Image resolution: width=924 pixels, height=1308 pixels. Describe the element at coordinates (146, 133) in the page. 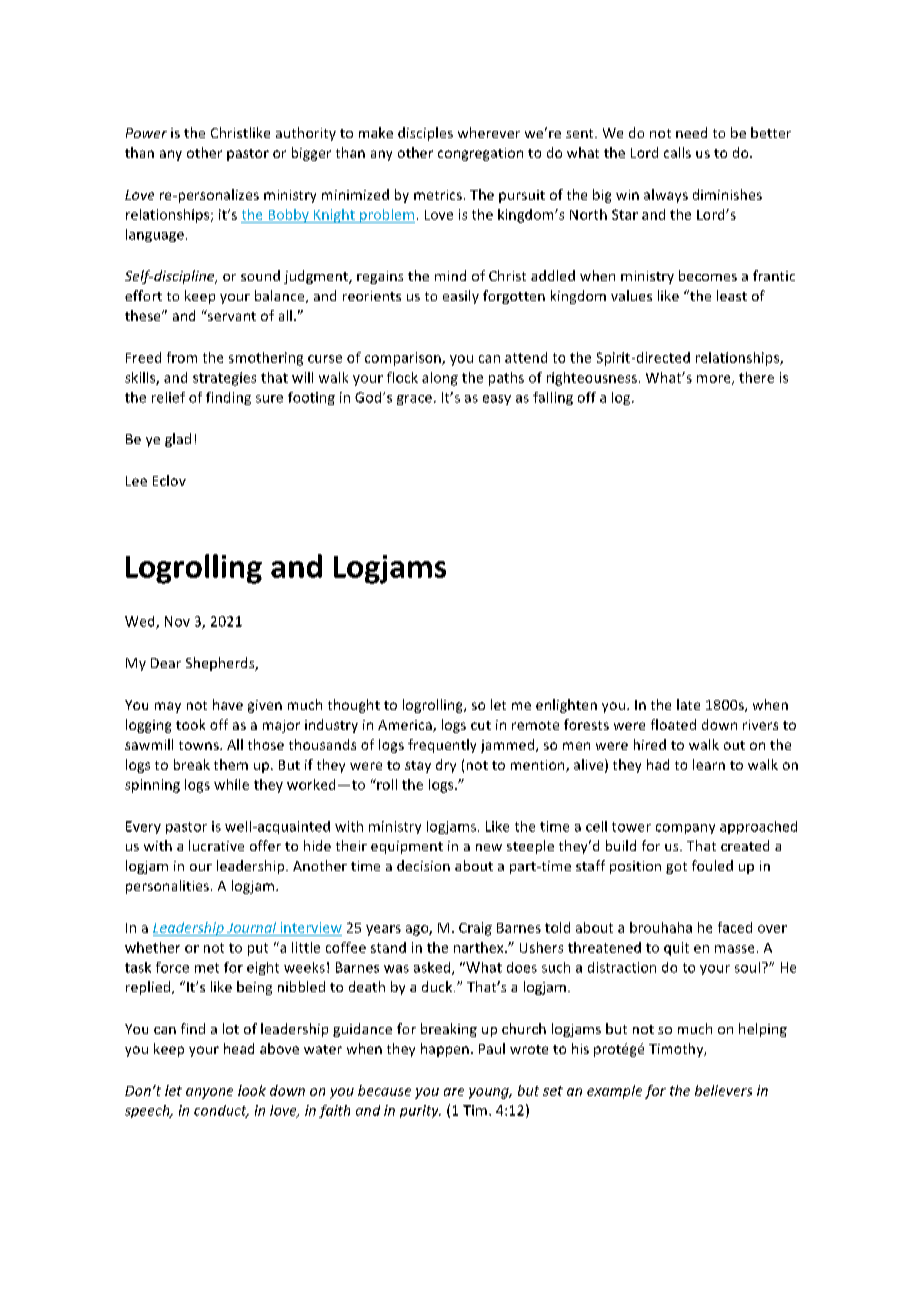

I see `Power` at that location.
